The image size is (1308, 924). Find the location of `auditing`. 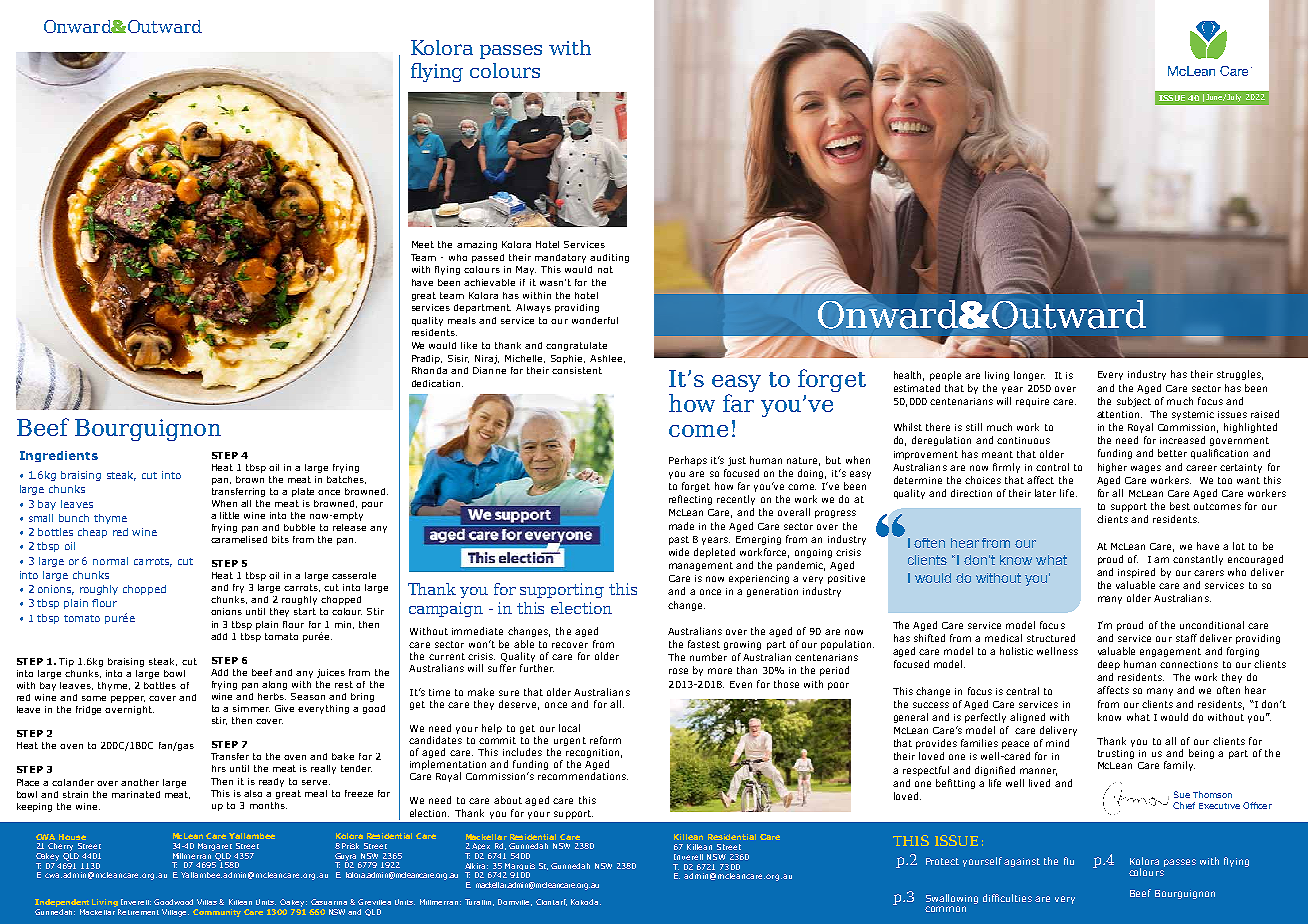

auditing is located at coordinates (609, 258).
